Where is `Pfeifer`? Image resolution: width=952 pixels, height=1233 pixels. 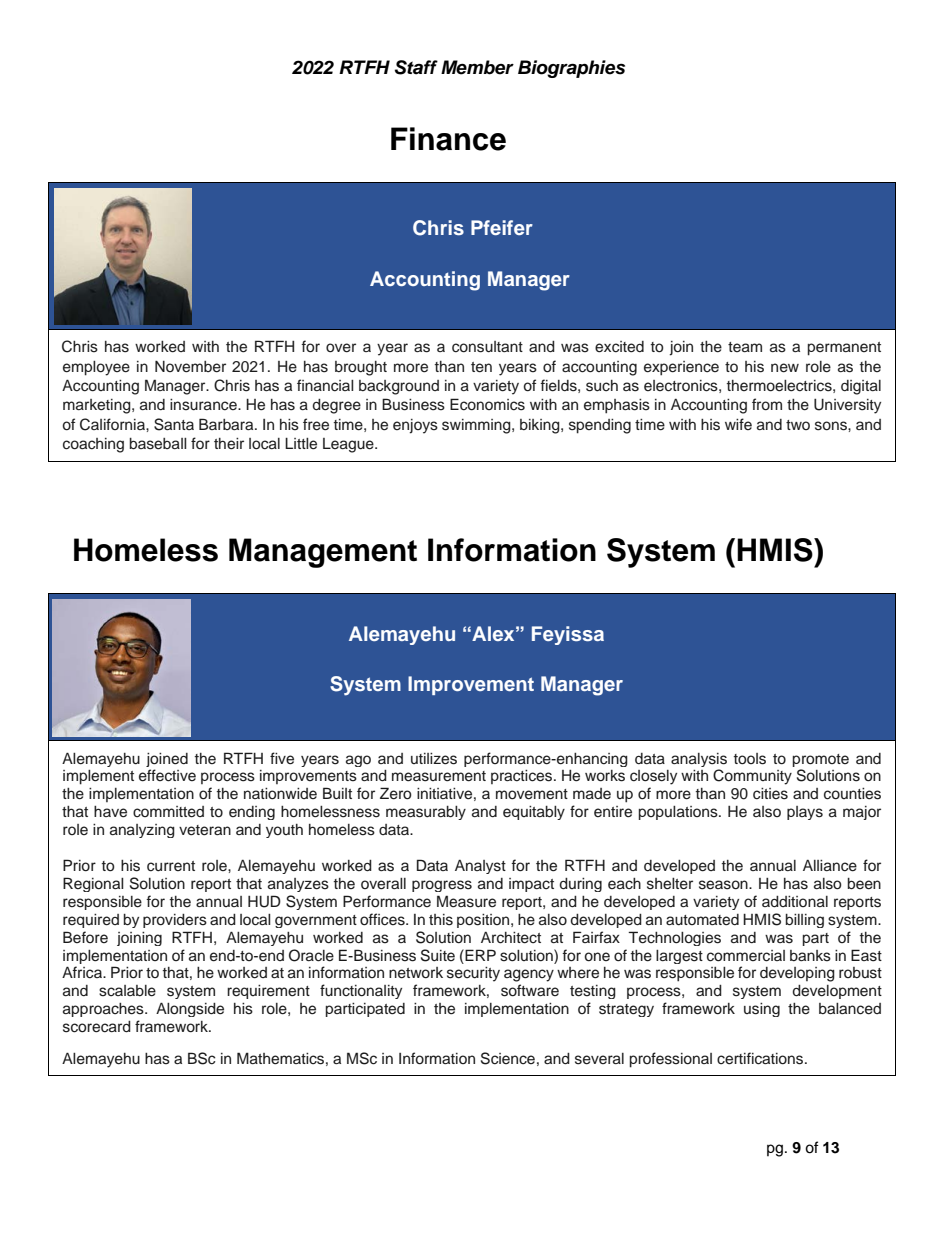 Pfeifer is located at coordinates (502, 227).
